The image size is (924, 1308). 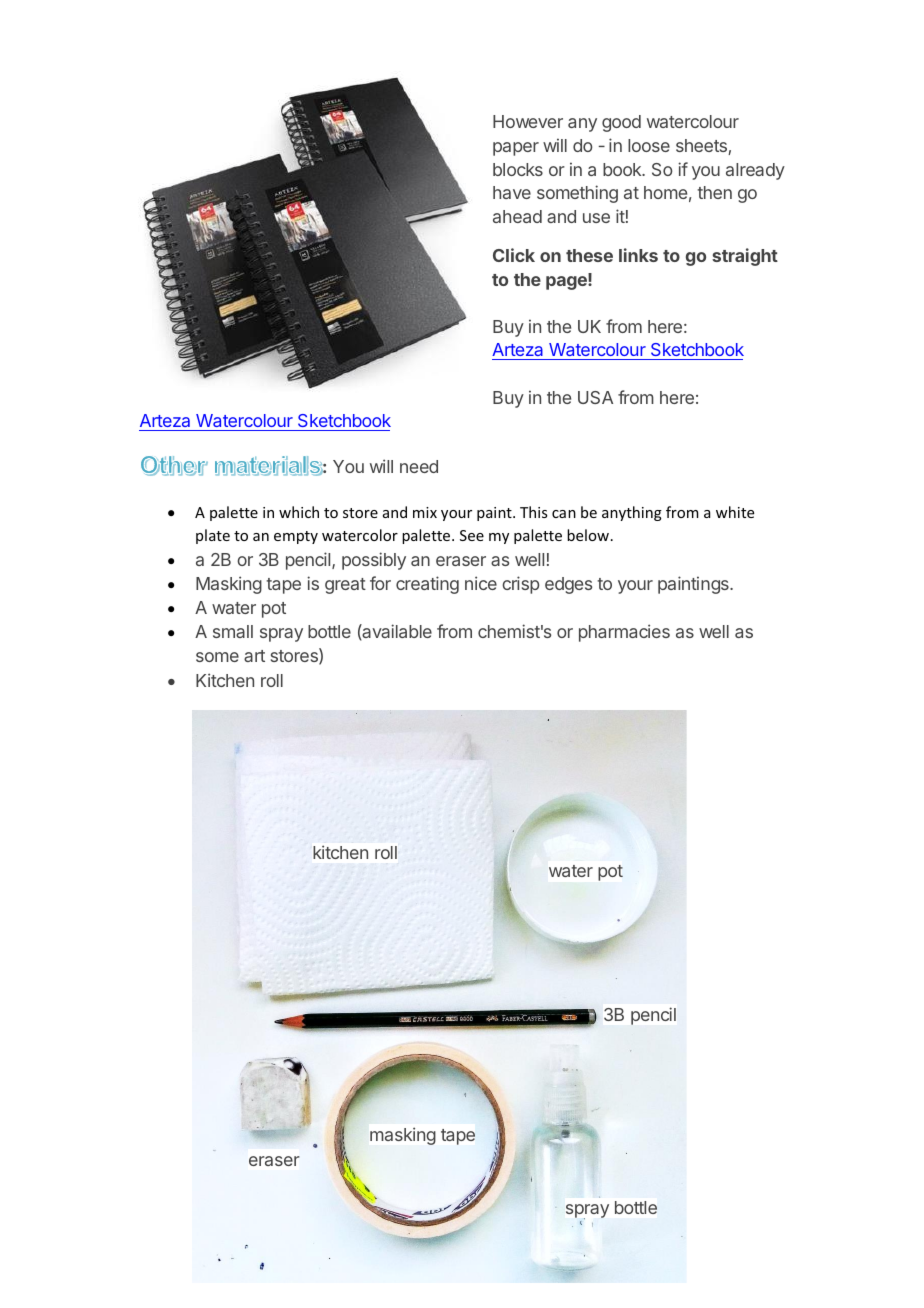 I want to click on paper, so click(x=516, y=149).
